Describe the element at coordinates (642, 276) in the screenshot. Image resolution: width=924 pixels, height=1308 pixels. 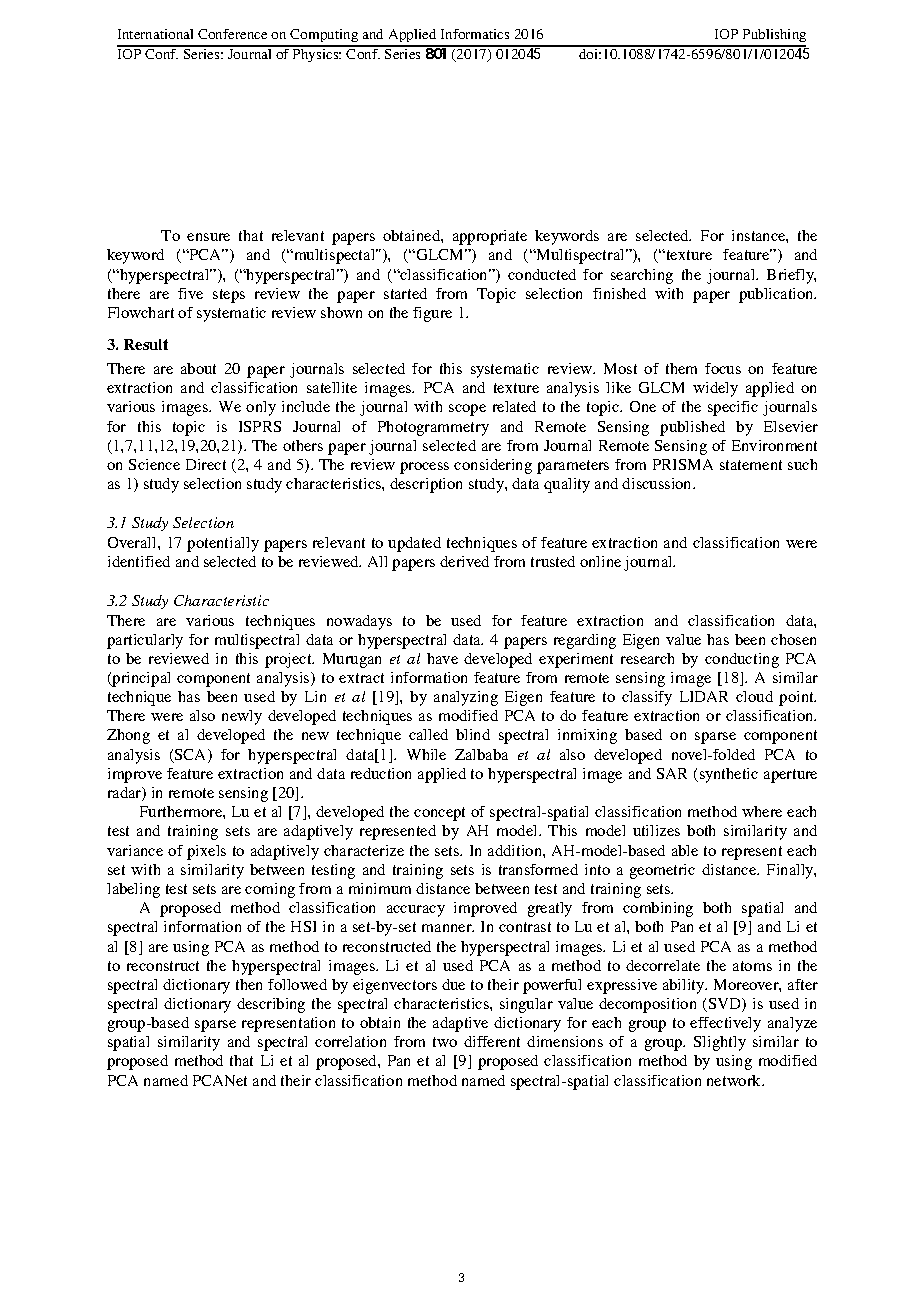
I see `searching` at that location.
